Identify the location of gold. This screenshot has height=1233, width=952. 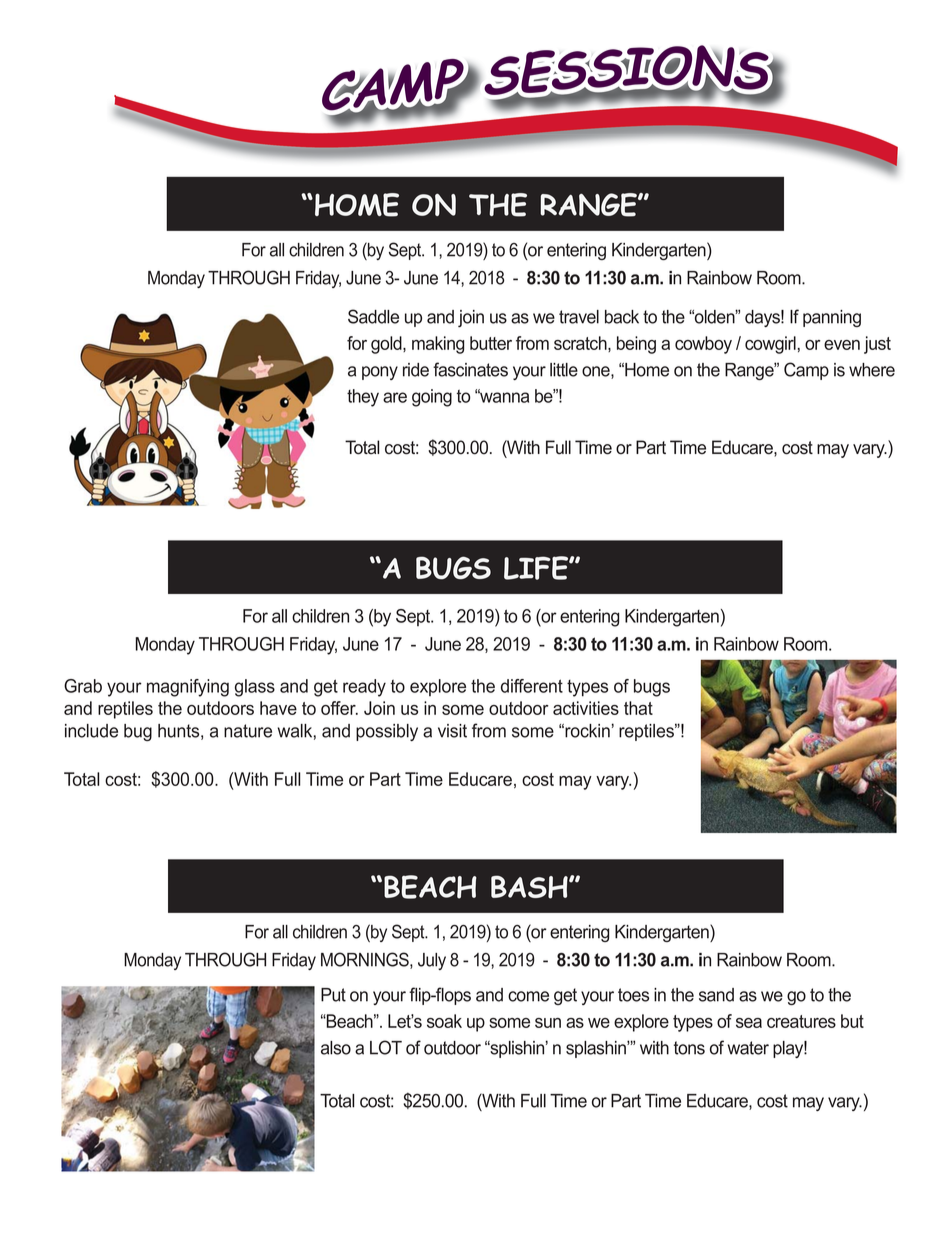
(387, 345).
